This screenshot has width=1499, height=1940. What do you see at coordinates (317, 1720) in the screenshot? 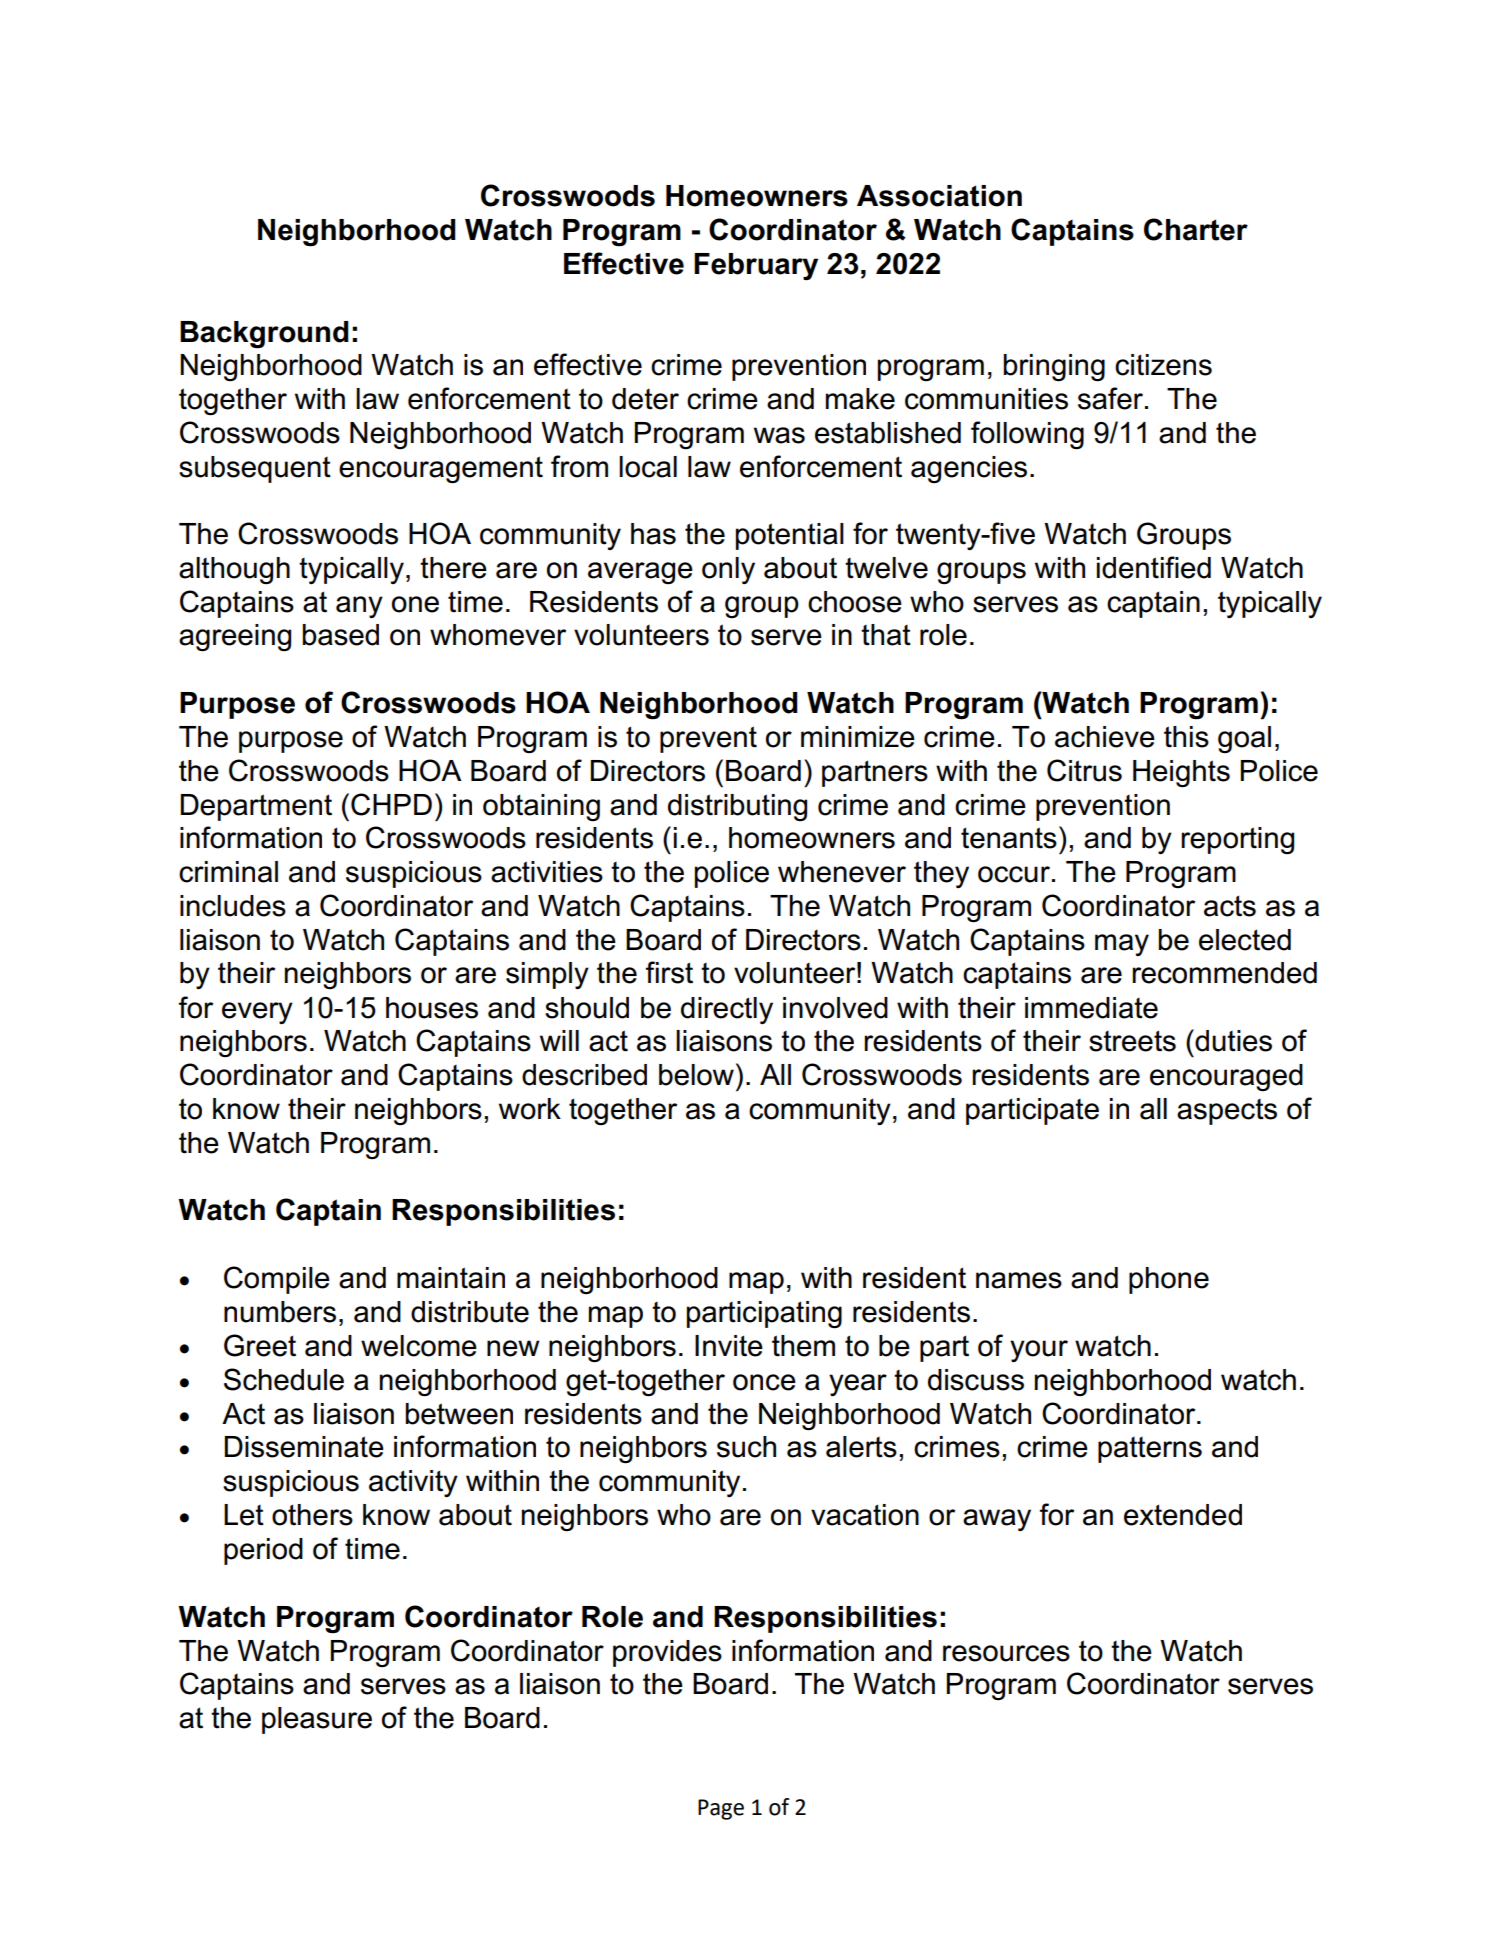
I see `pleasure` at bounding box center [317, 1720].
